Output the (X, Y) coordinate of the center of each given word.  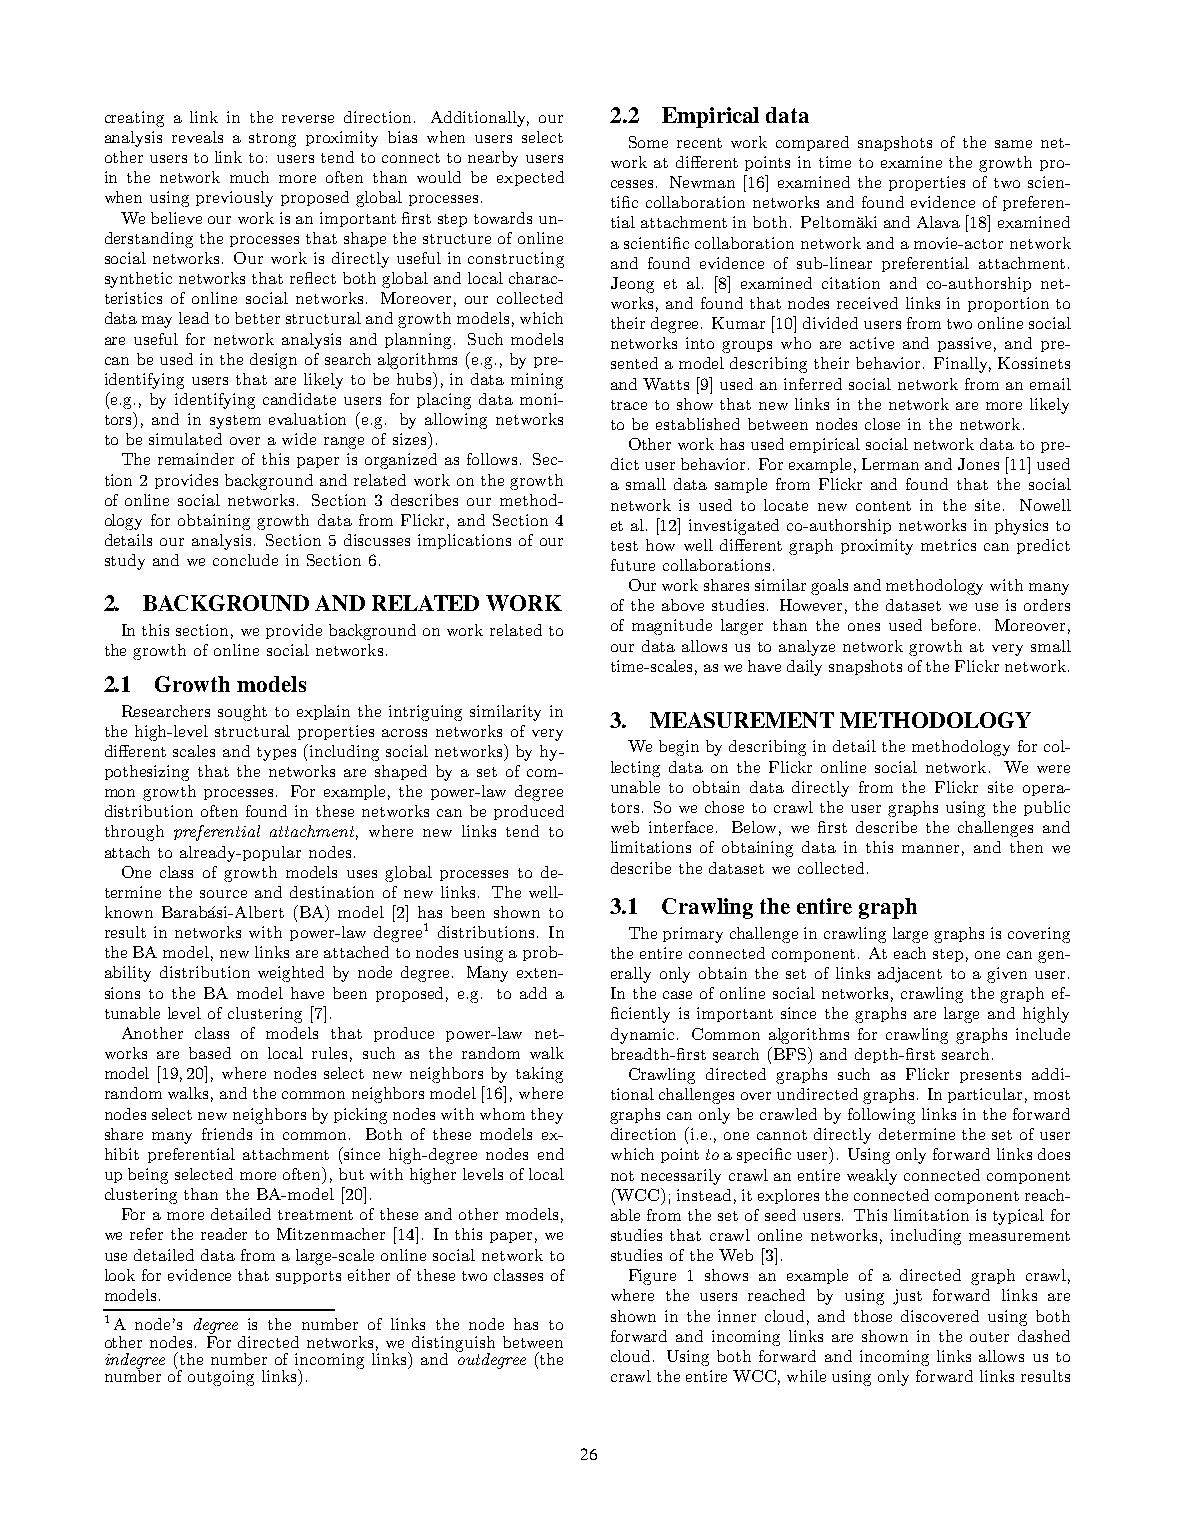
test (624, 546)
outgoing (221, 1378)
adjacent (910, 975)
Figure (652, 1277)
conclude (245, 560)
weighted (291, 974)
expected (530, 178)
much (249, 177)
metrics (948, 545)
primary (693, 935)
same (1013, 144)
